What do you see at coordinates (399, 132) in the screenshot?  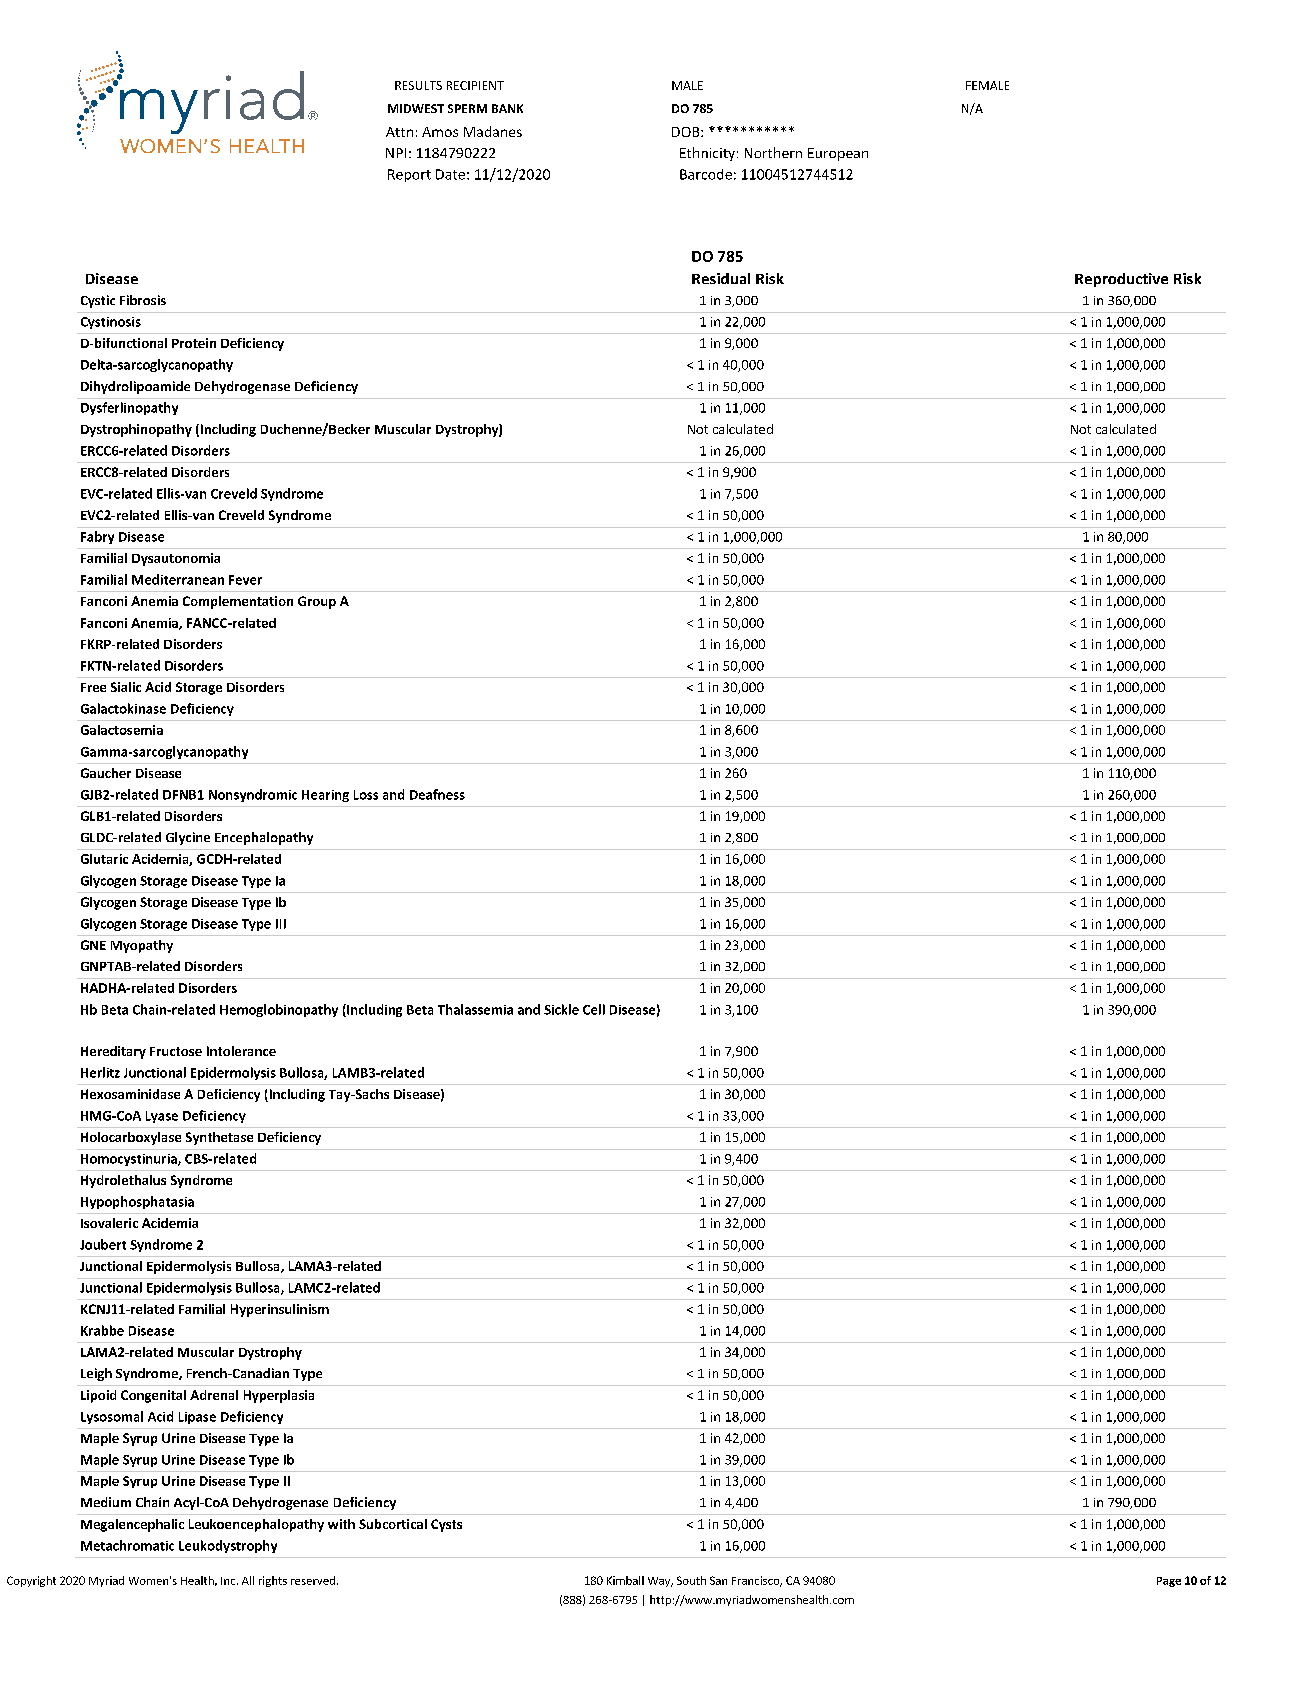 I see `Attn` at bounding box center [399, 132].
